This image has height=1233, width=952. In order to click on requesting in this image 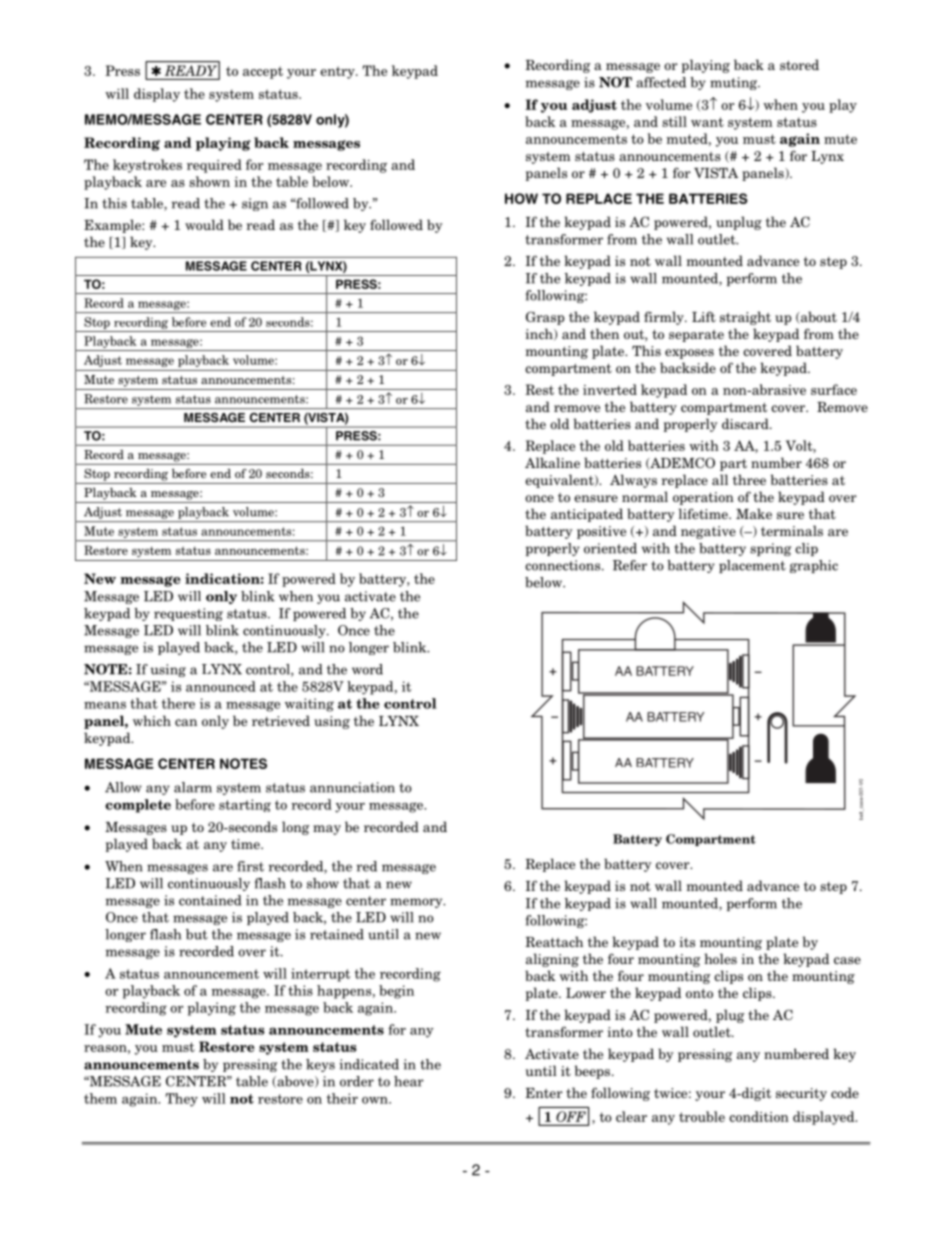, I will do `click(188, 614)`.
